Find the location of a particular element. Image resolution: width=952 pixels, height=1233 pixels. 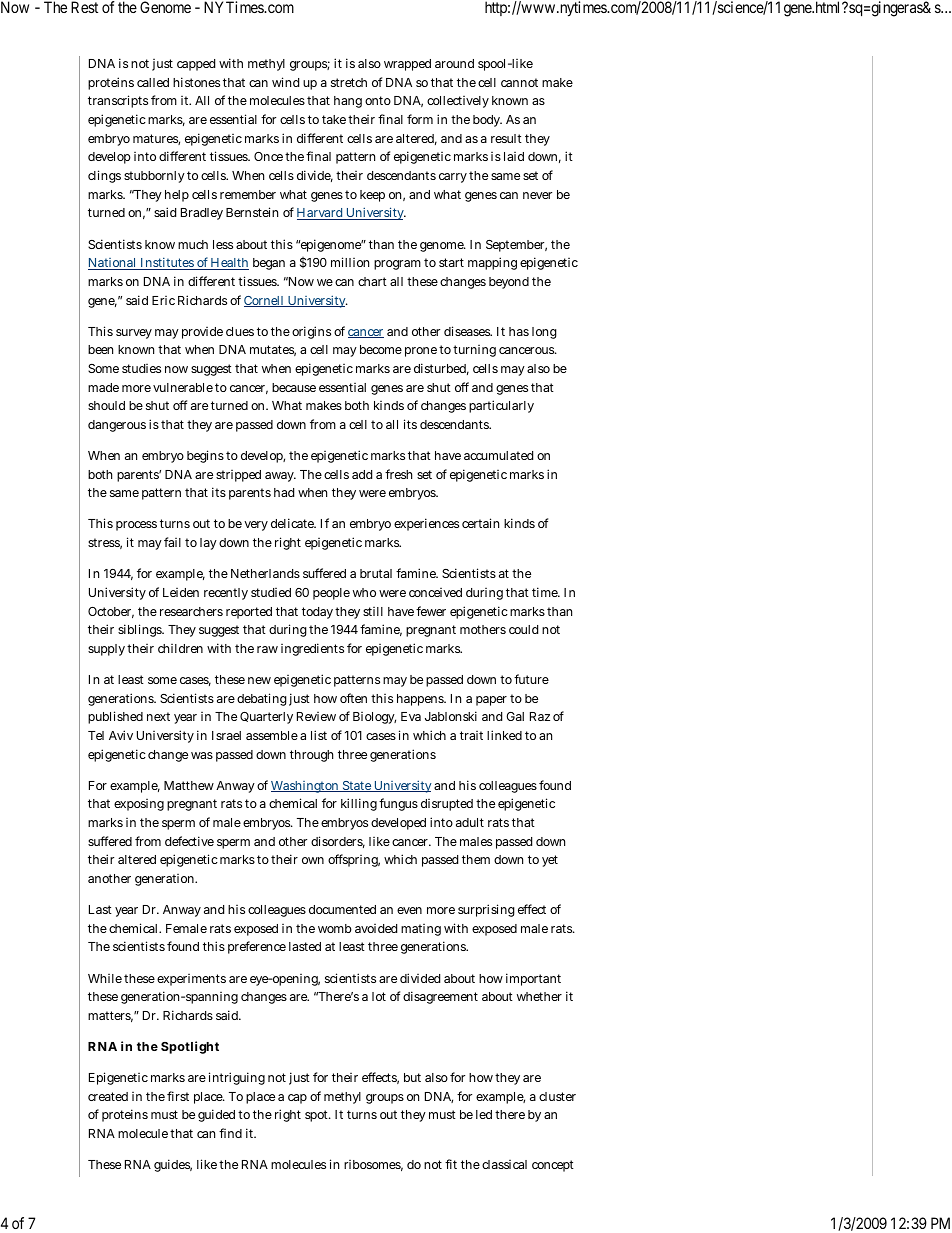

called is located at coordinates (153, 82).
